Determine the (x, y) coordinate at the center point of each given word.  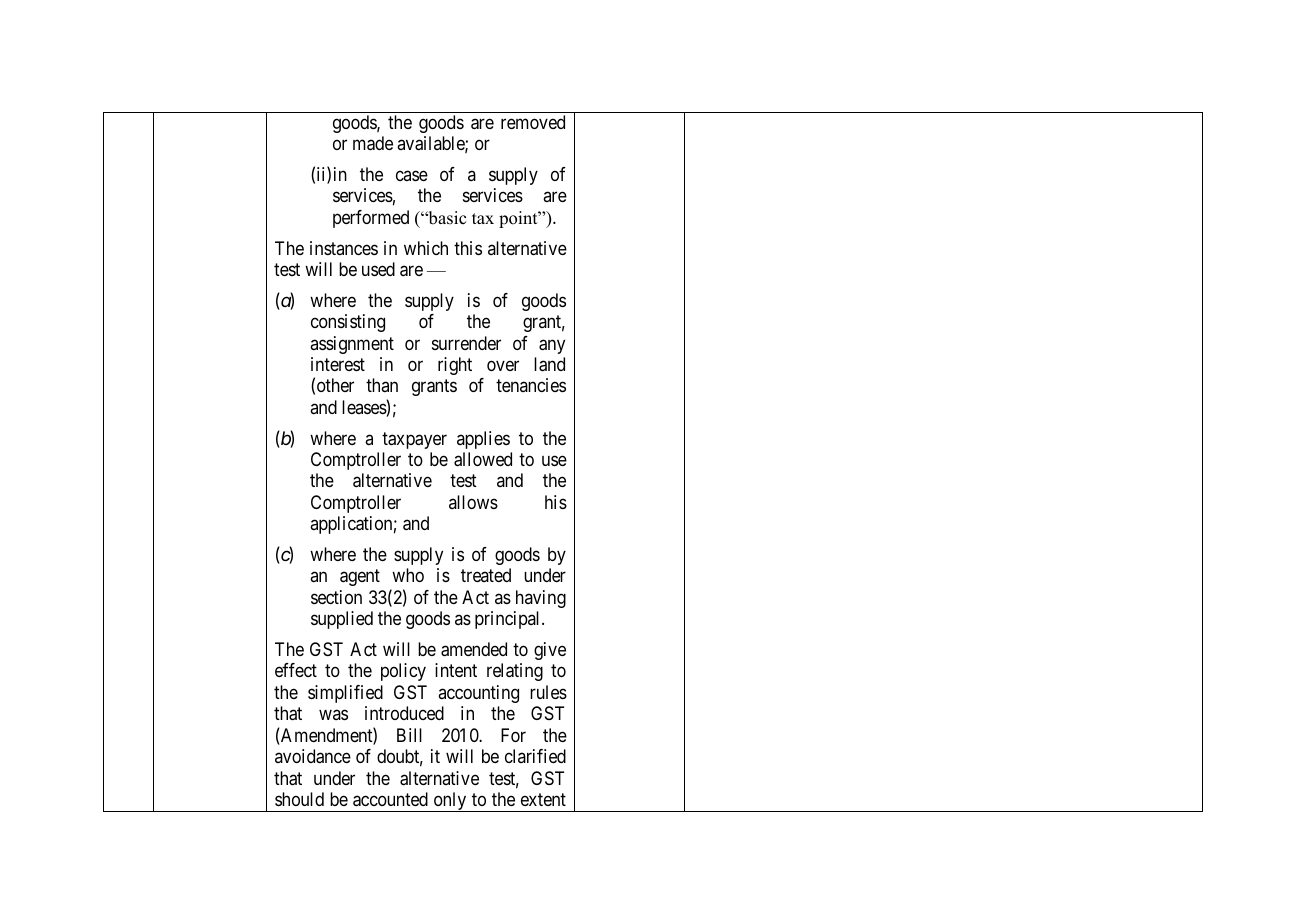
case (412, 175)
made (373, 143)
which (426, 248)
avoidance (313, 756)
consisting (348, 323)
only (450, 802)
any (552, 346)
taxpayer (414, 440)
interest (338, 364)
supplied (342, 620)
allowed (483, 459)
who (408, 575)
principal (509, 620)
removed (533, 122)
